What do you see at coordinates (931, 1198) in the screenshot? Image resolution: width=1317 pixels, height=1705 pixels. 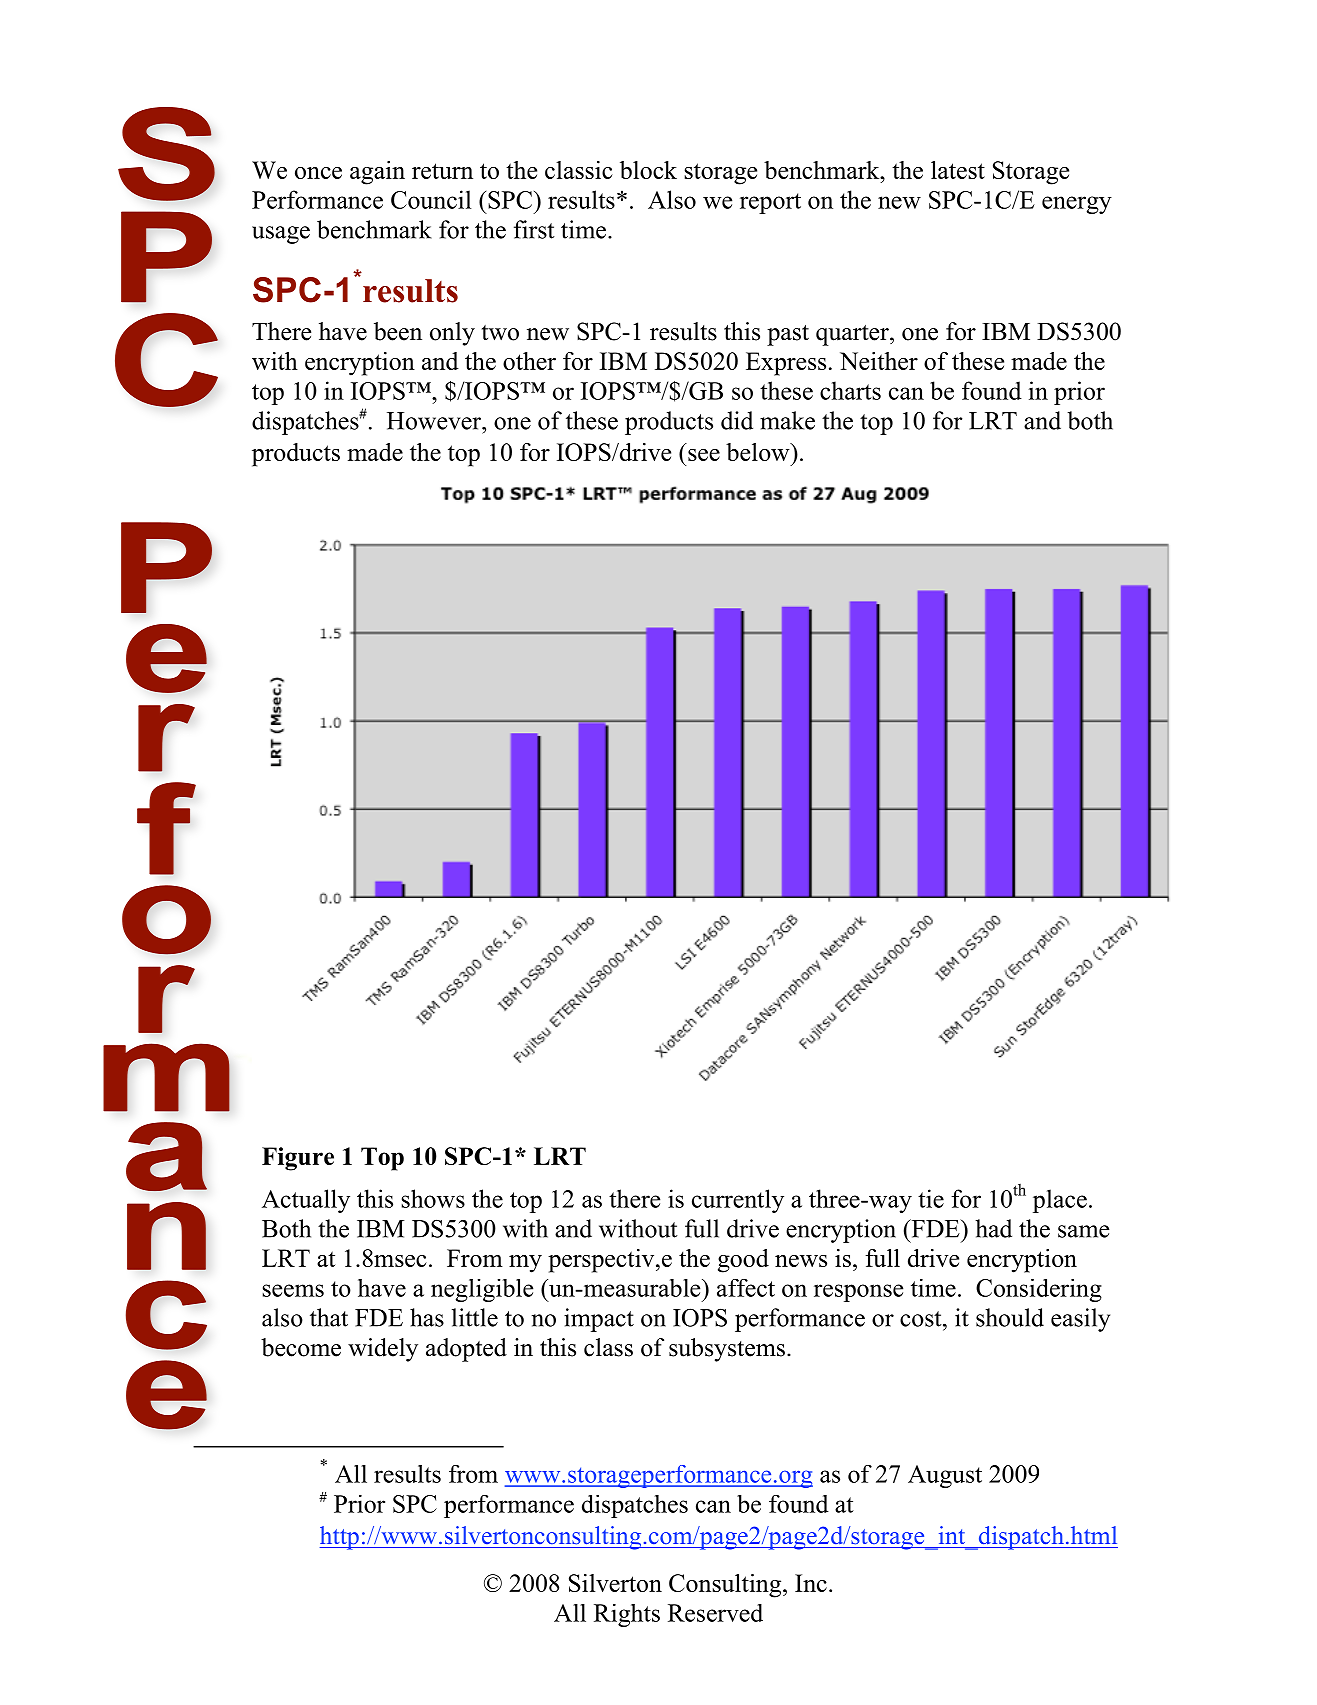 I see `tie` at bounding box center [931, 1198].
